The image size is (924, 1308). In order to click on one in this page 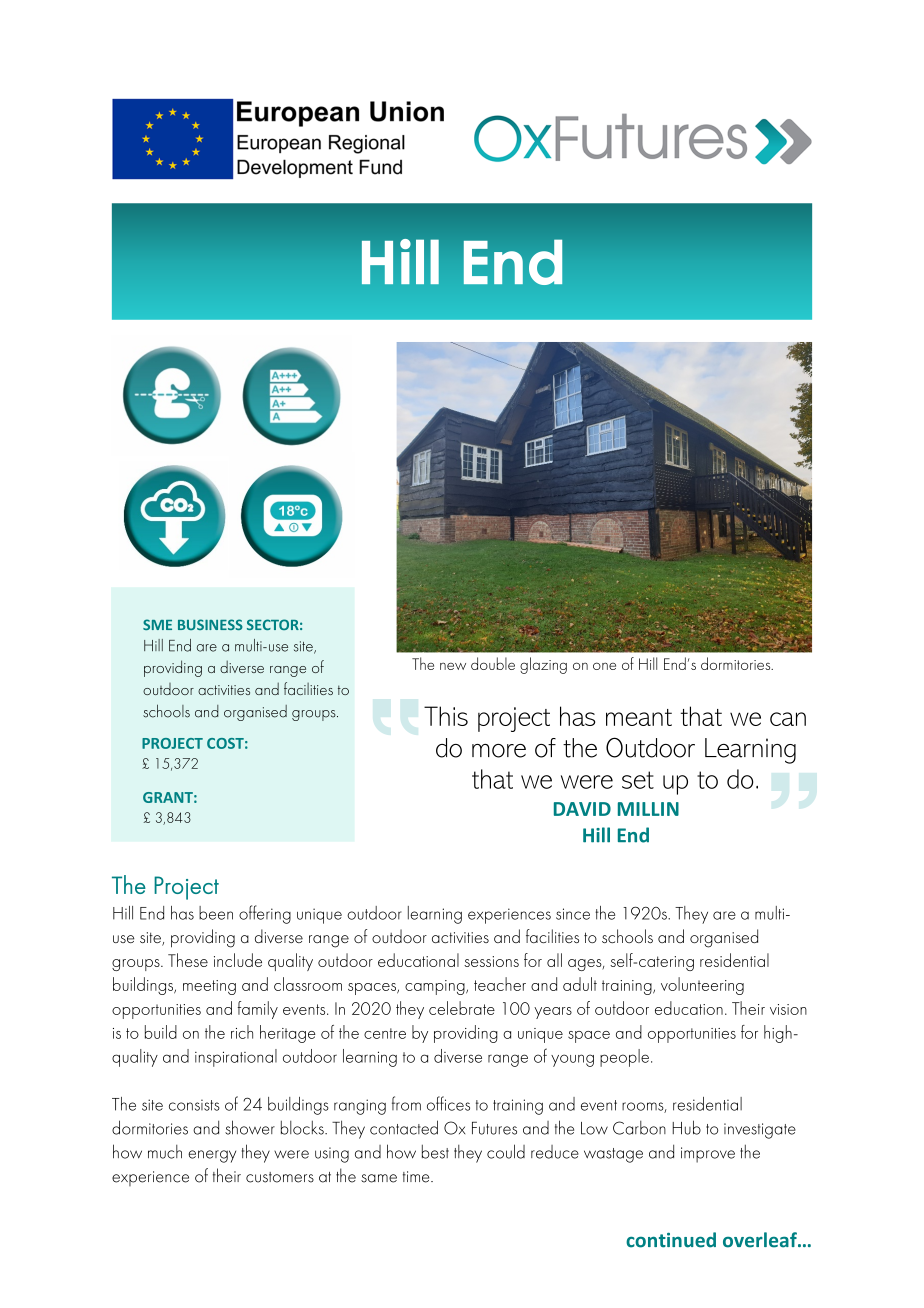, I will do `click(604, 666)`.
